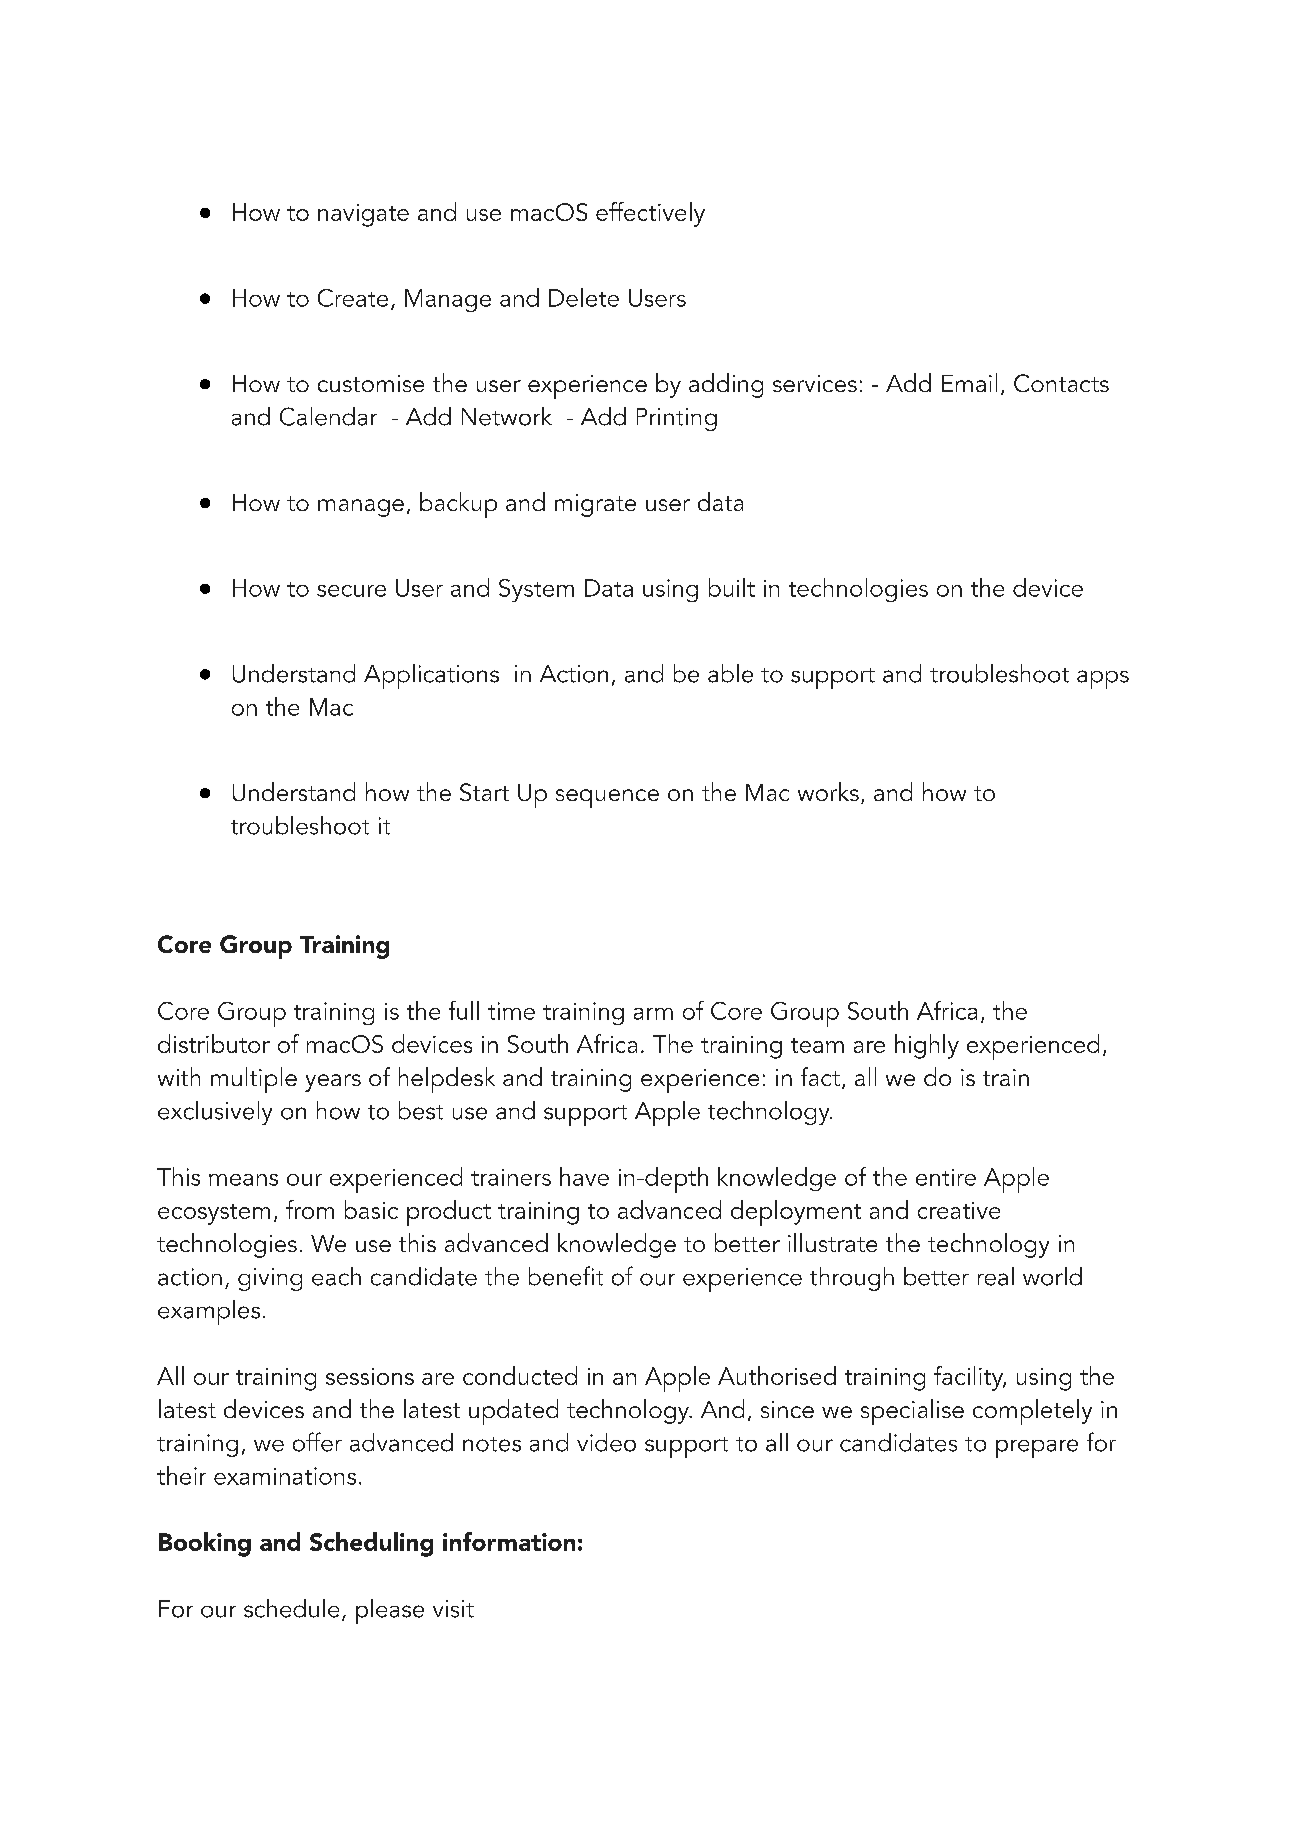 This image has height=1837, width=1298. I want to click on Email, so click(969, 382).
